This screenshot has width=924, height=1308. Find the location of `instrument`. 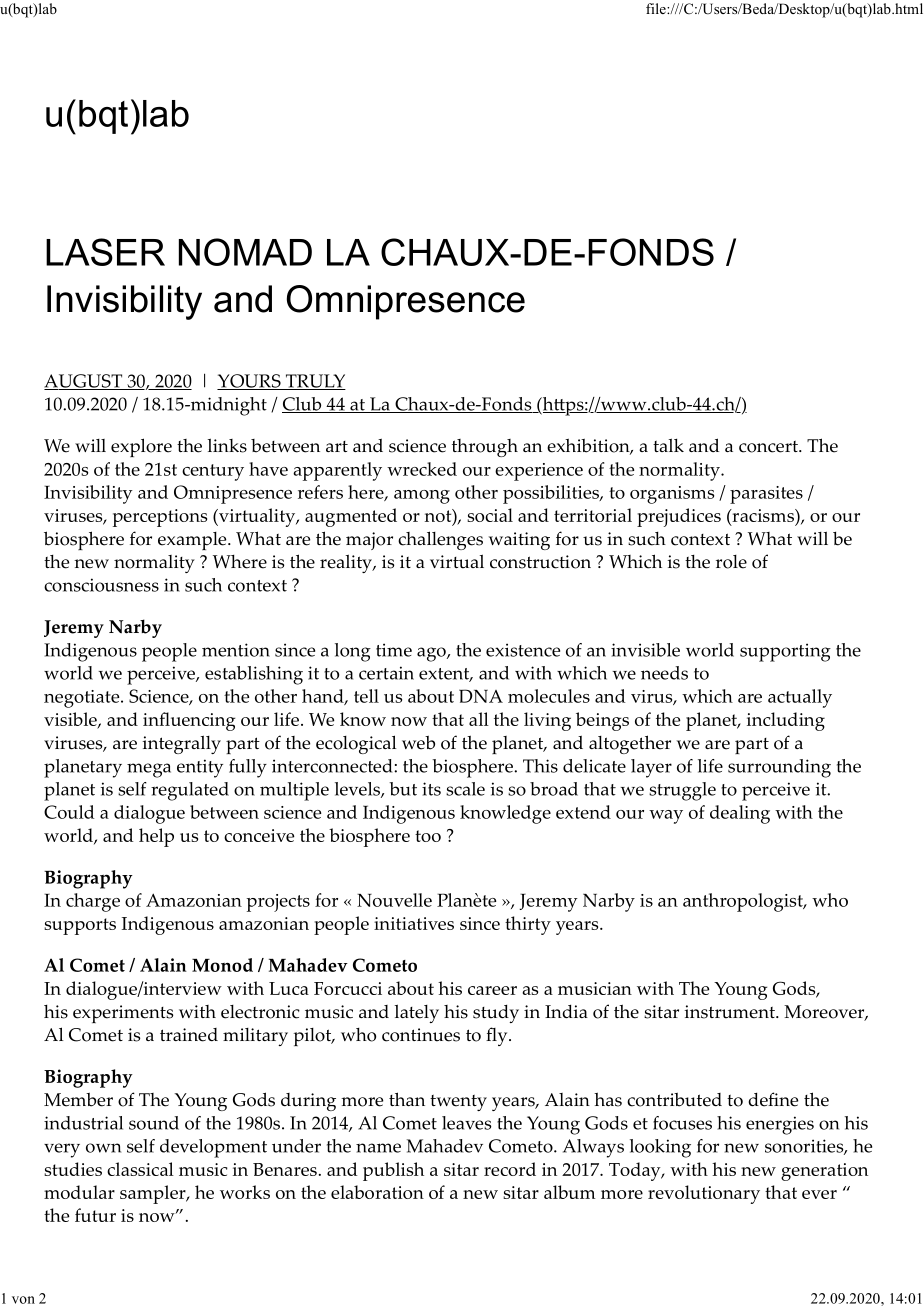

instrument is located at coordinates (730, 1012).
